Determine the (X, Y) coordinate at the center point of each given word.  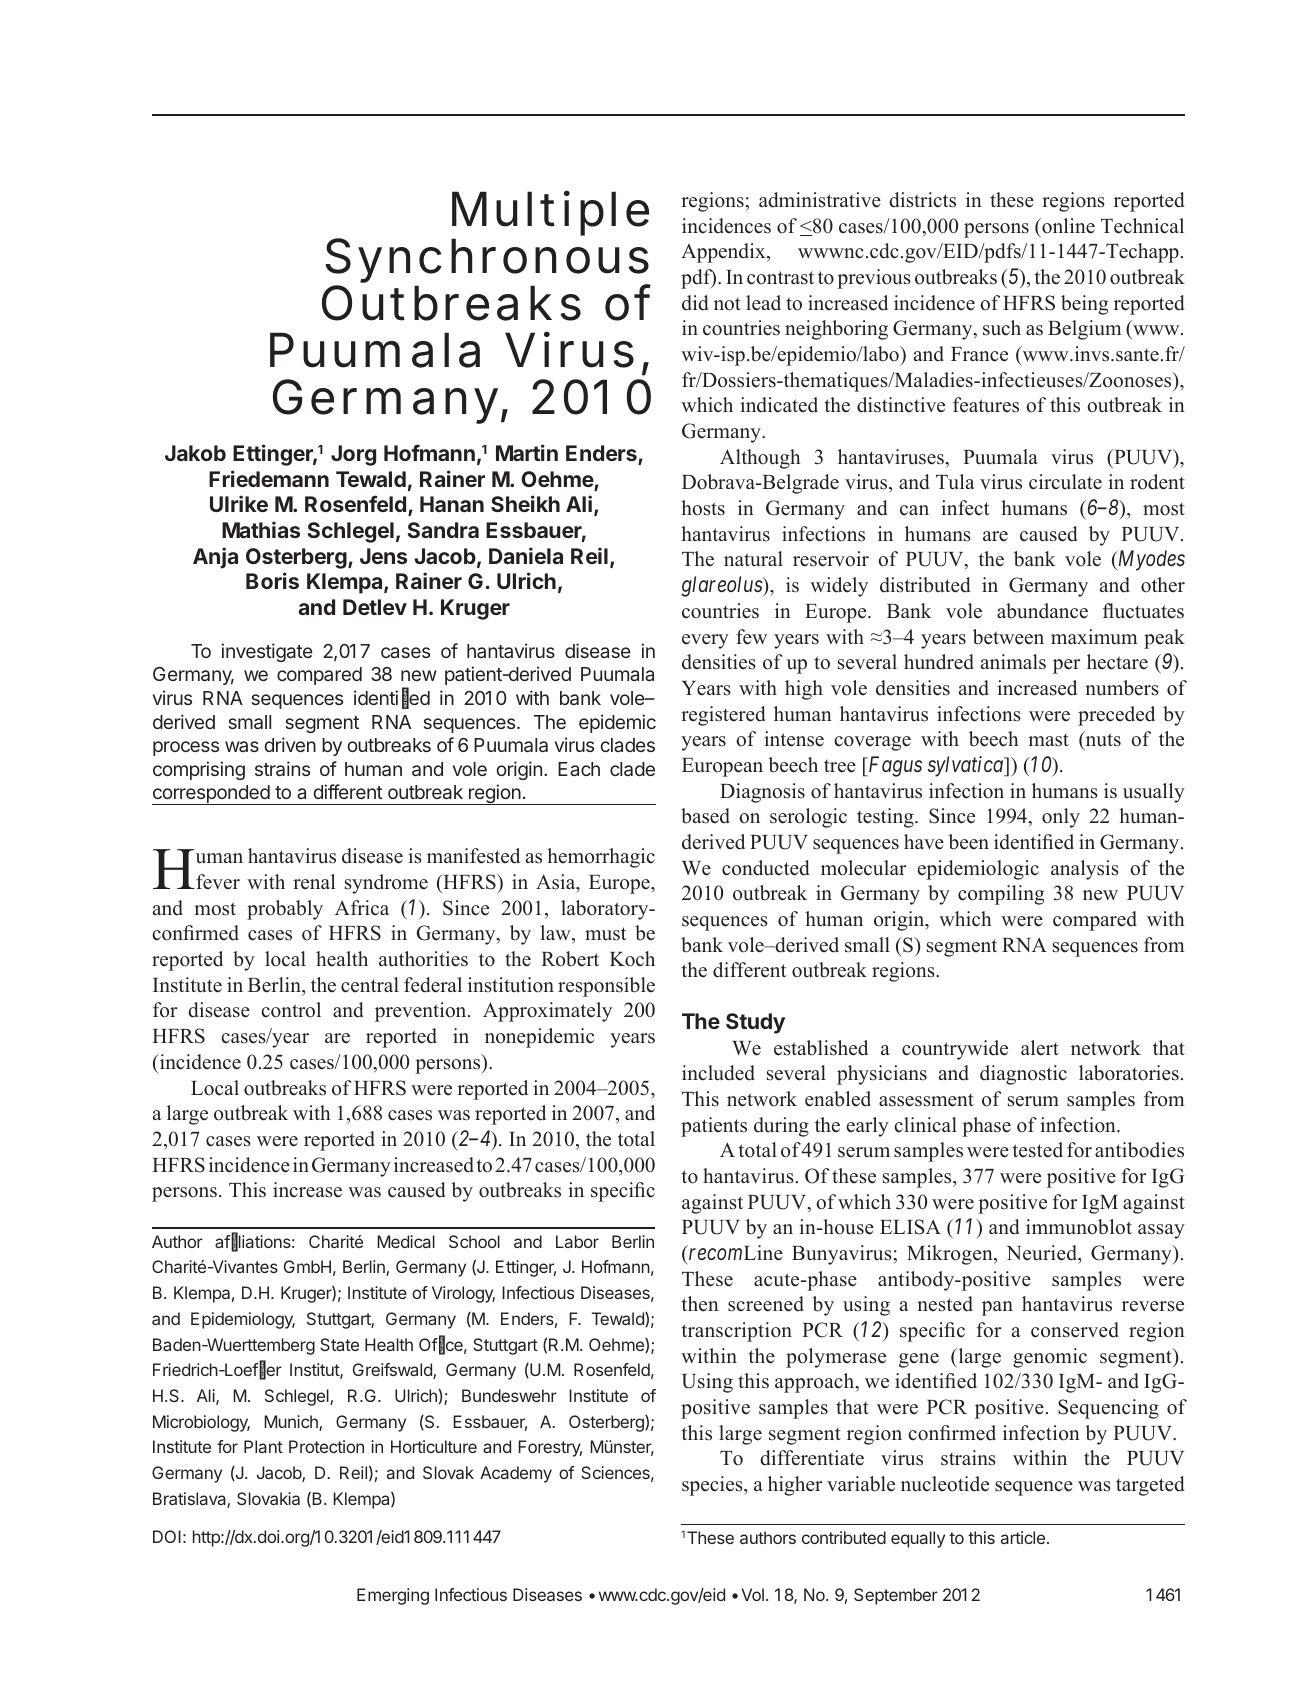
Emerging (393, 1596)
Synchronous (488, 262)
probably (285, 910)
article (1024, 1537)
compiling (1001, 895)
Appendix (724, 253)
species (713, 1486)
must (605, 934)
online (1067, 226)
